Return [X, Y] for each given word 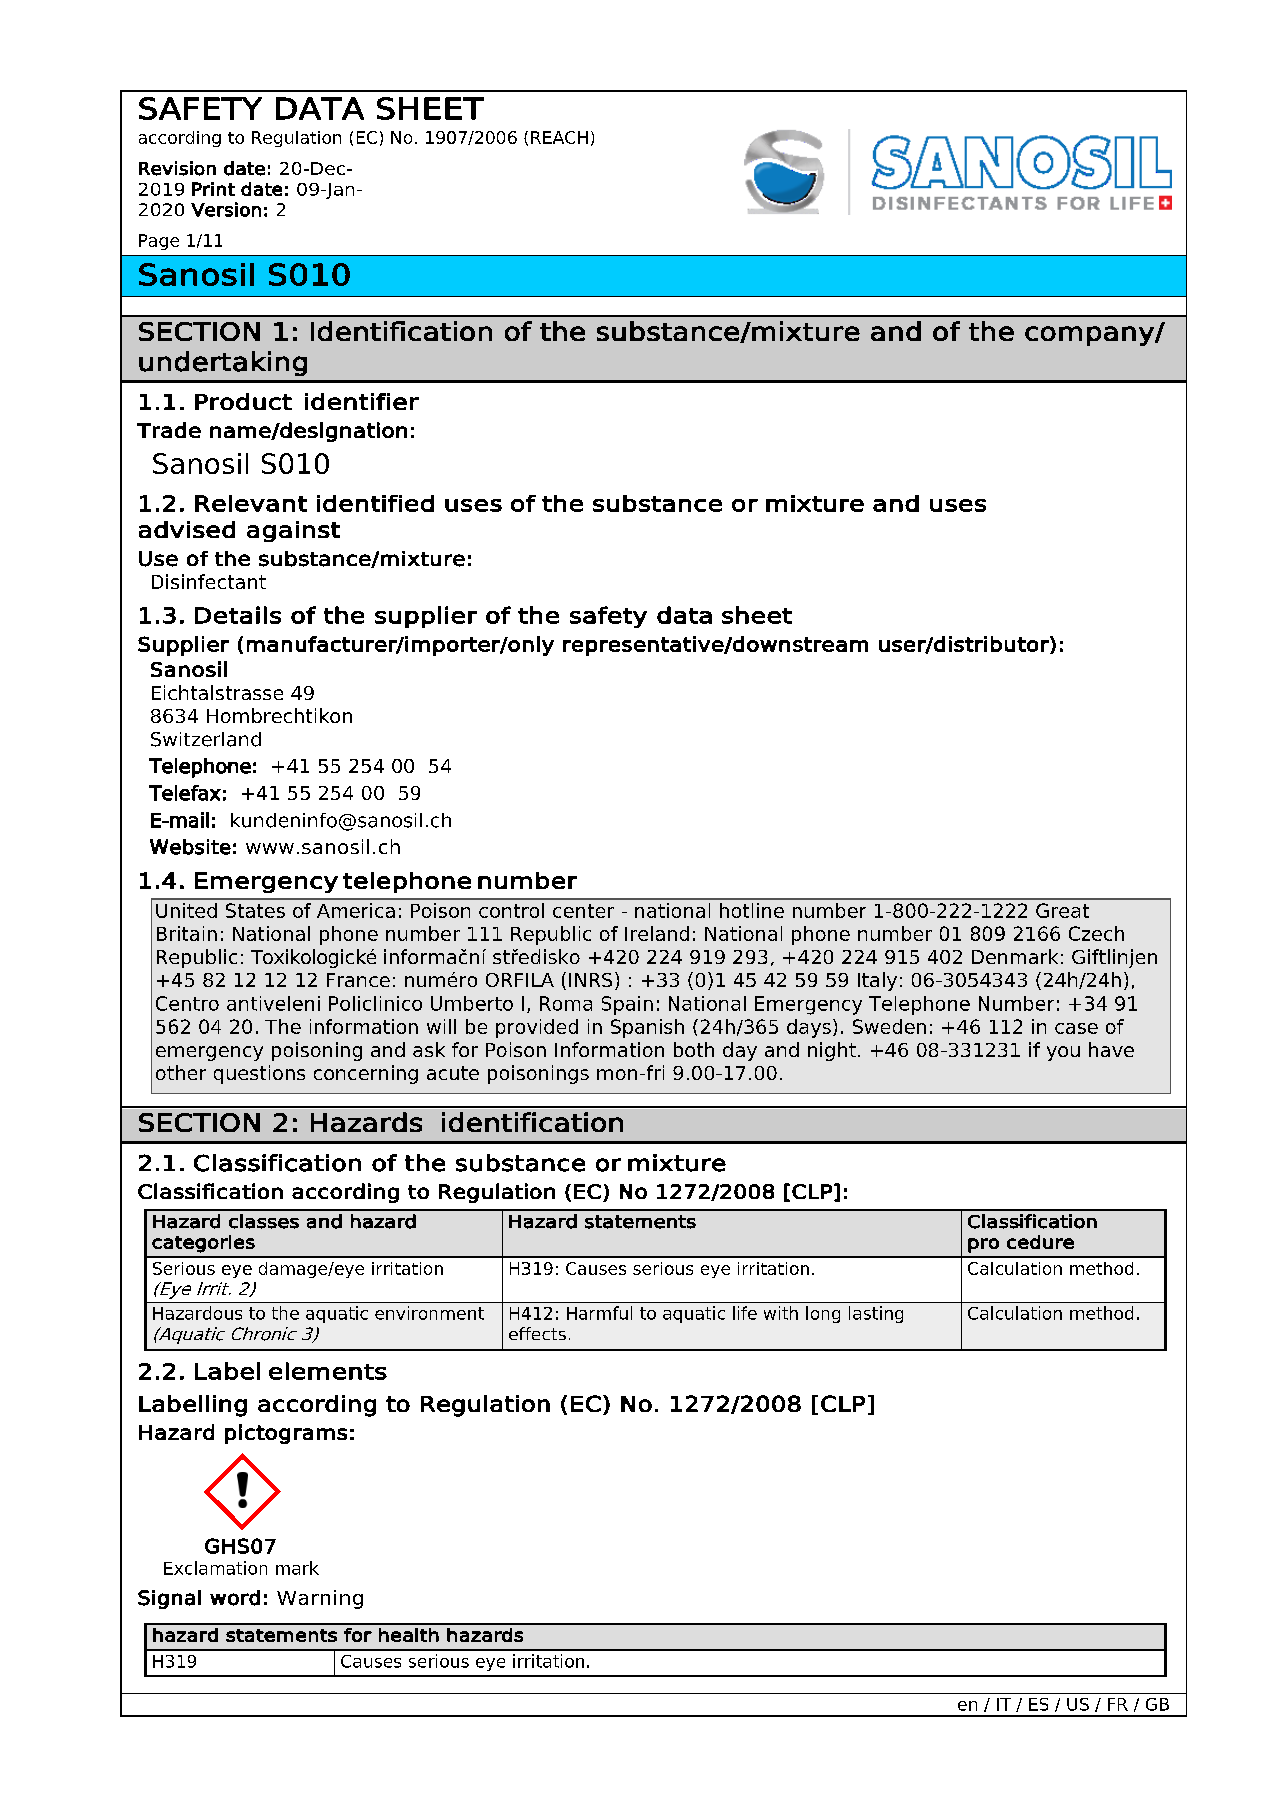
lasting [876, 1314]
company [1090, 336]
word [235, 1598]
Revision [177, 168]
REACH [559, 137]
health [409, 1635]
